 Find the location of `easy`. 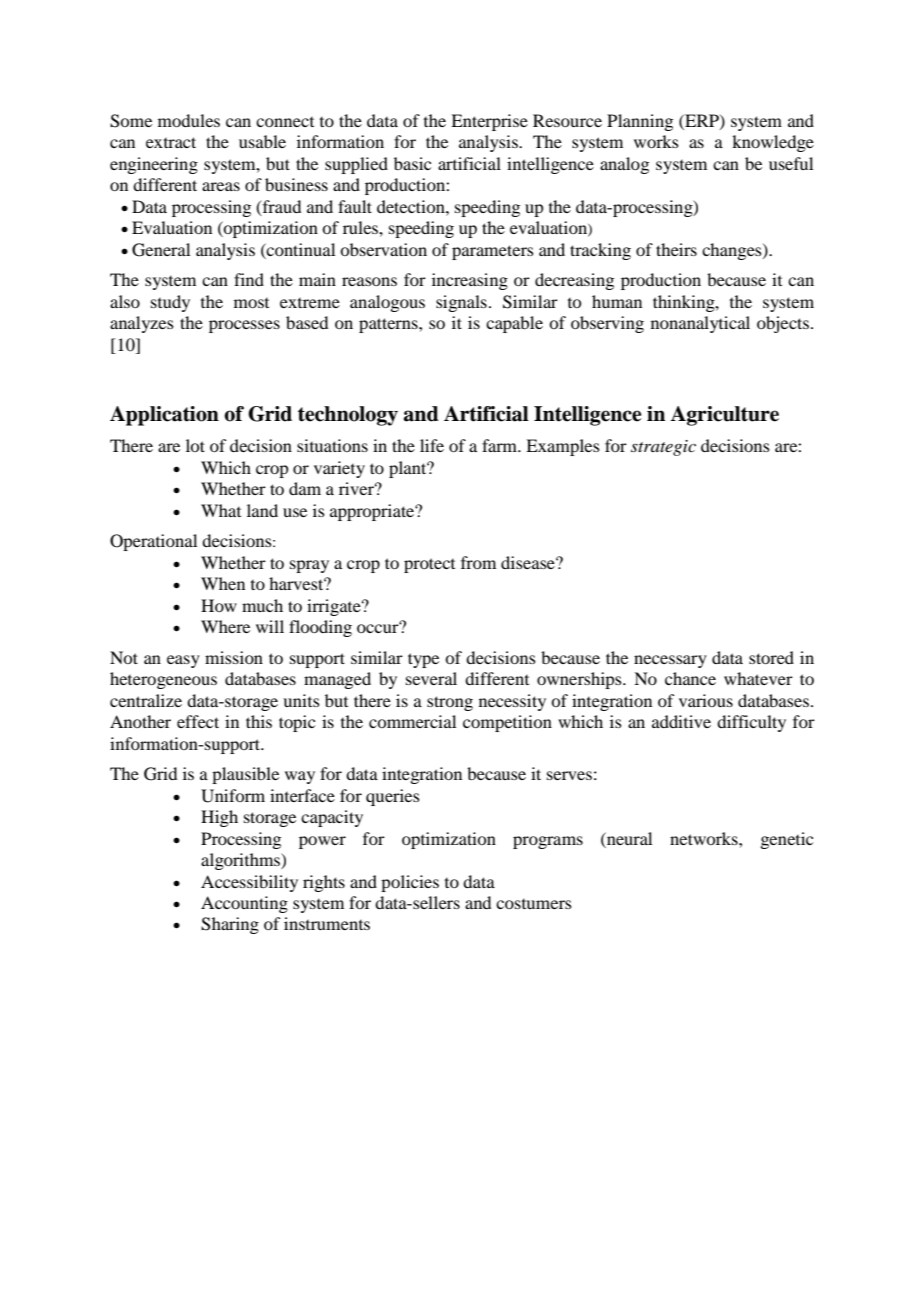

easy is located at coordinates (183, 661).
